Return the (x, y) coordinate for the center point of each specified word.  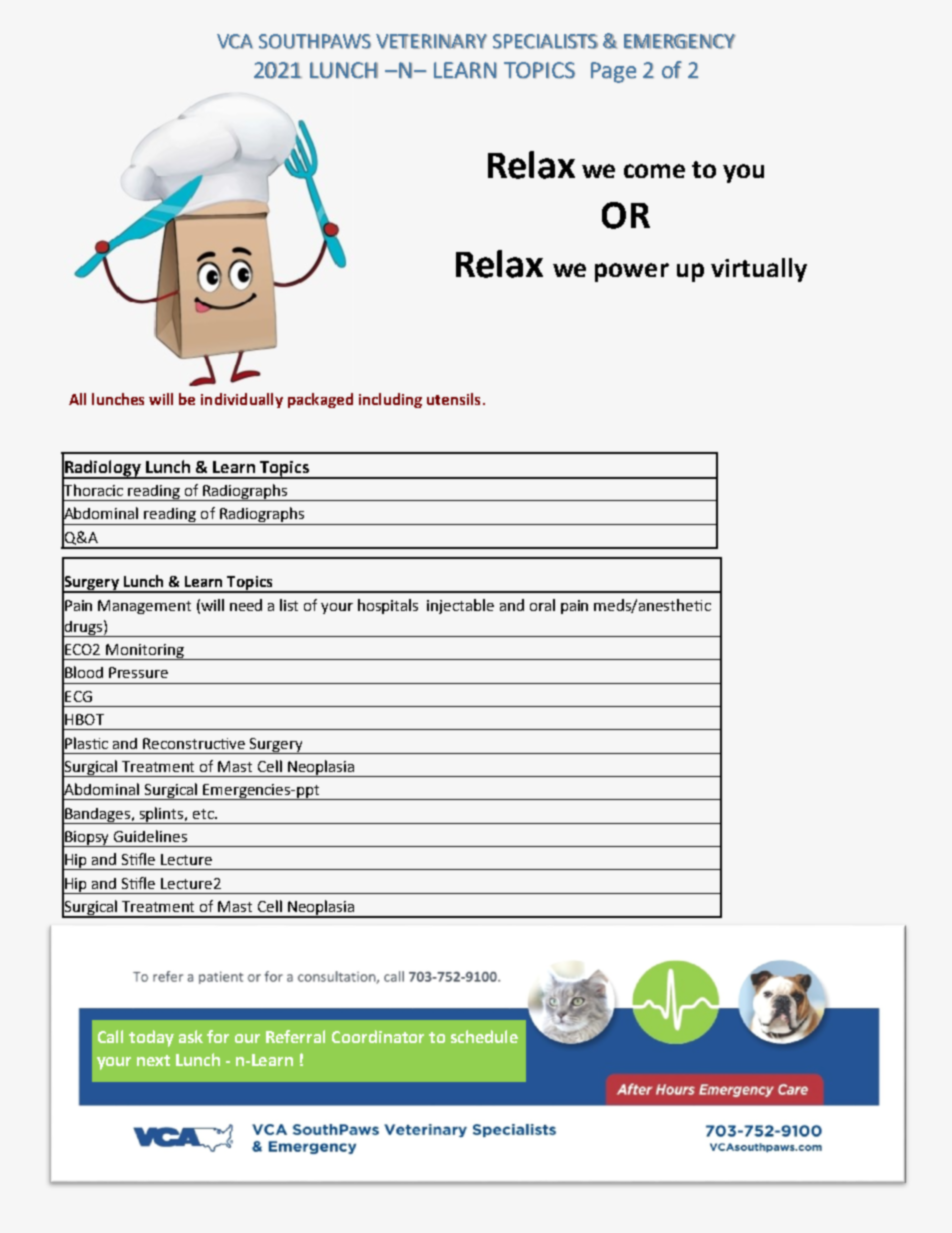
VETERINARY (431, 41)
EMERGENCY (680, 41)
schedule (484, 1036)
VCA (235, 41)
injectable (460, 606)
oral (542, 605)
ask (191, 1036)
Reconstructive (194, 743)
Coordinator (378, 1036)
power (632, 272)
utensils (453, 399)
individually (242, 400)
